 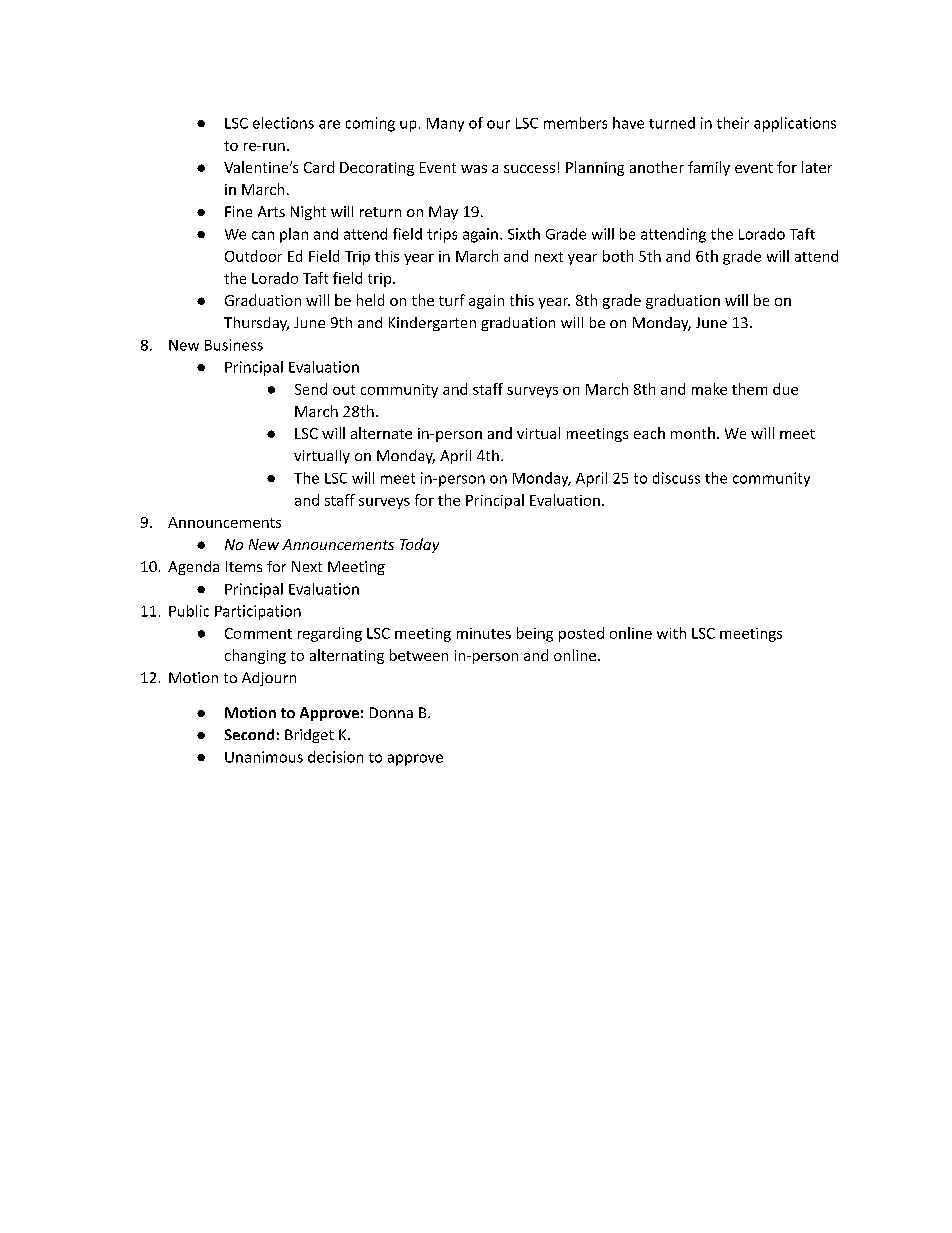 I want to click on their, so click(x=733, y=123).
